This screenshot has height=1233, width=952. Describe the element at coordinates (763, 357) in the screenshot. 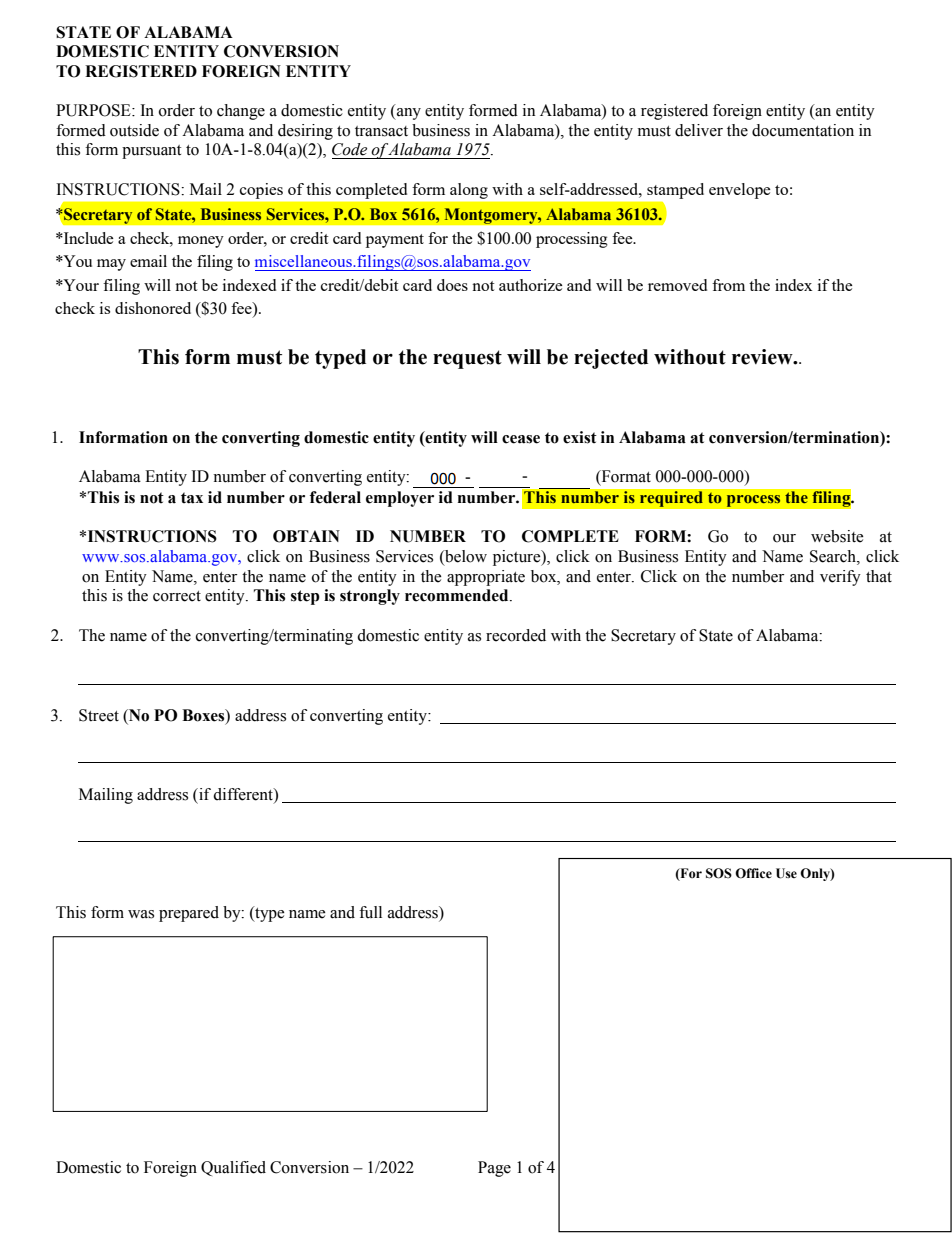

I see `review` at that location.
